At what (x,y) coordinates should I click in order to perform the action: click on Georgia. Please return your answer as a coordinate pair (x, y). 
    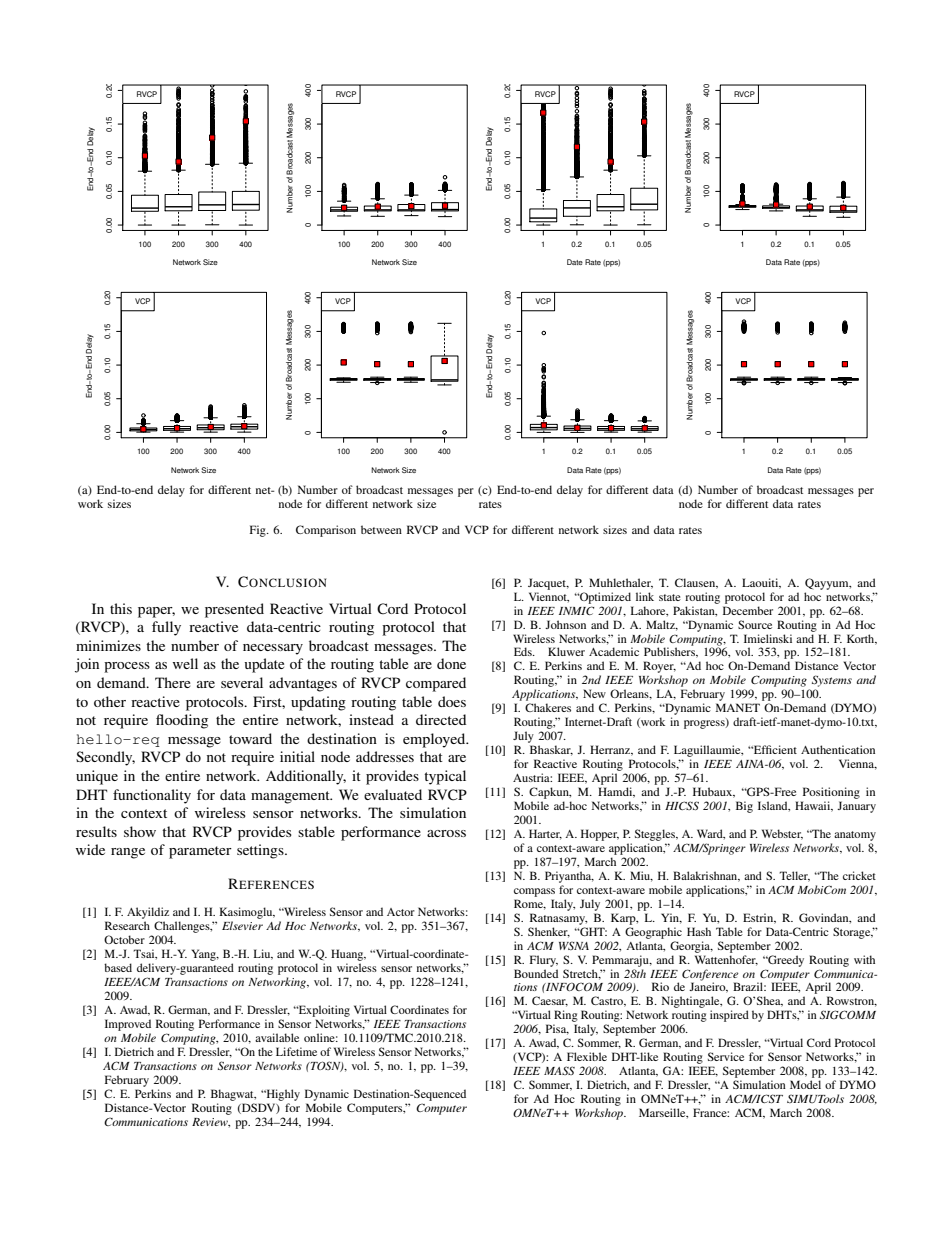
    Looking at the image, I should click on (691, 947).
